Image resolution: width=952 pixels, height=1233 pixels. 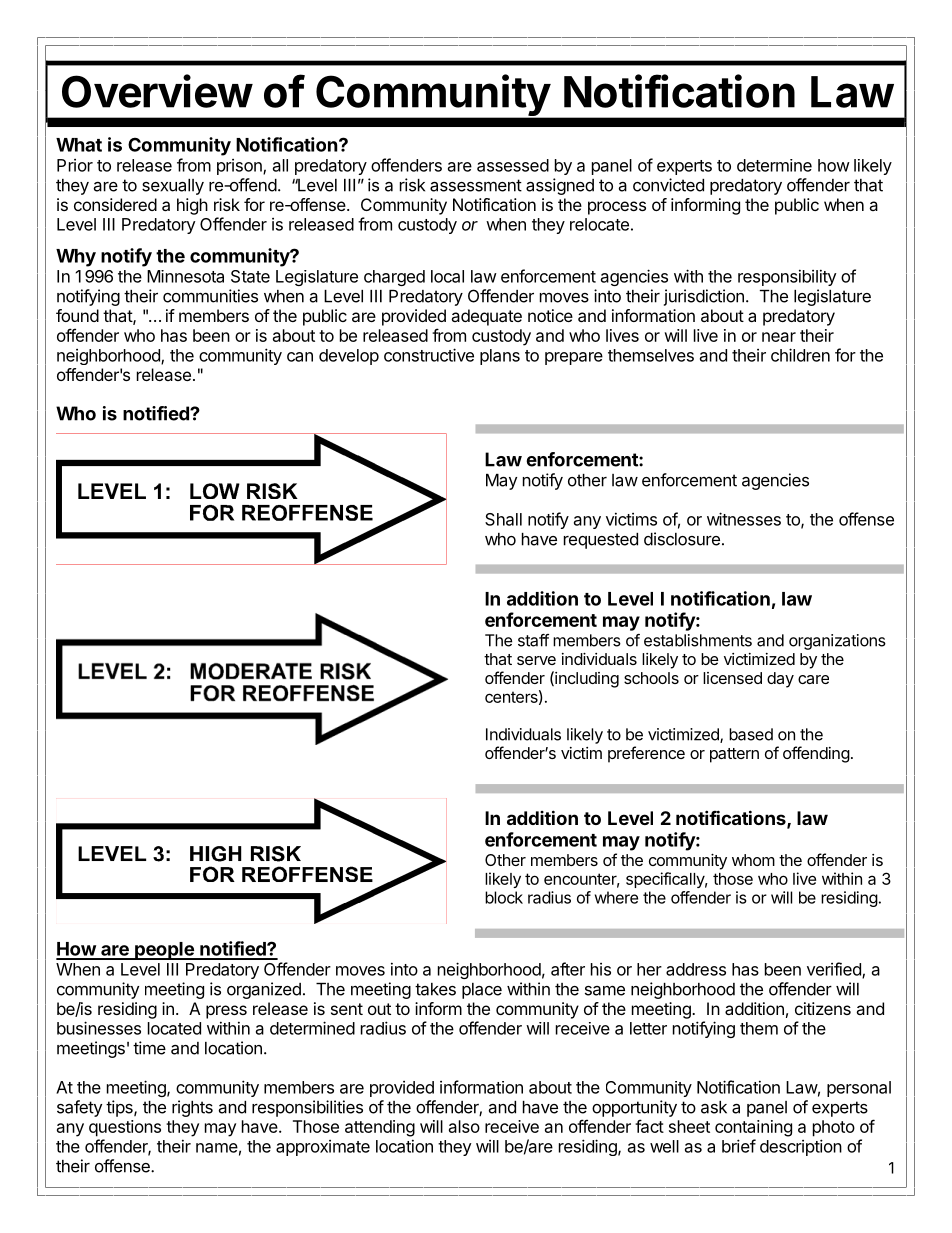 I want to click on rights, so click(x=192, y=1108).
